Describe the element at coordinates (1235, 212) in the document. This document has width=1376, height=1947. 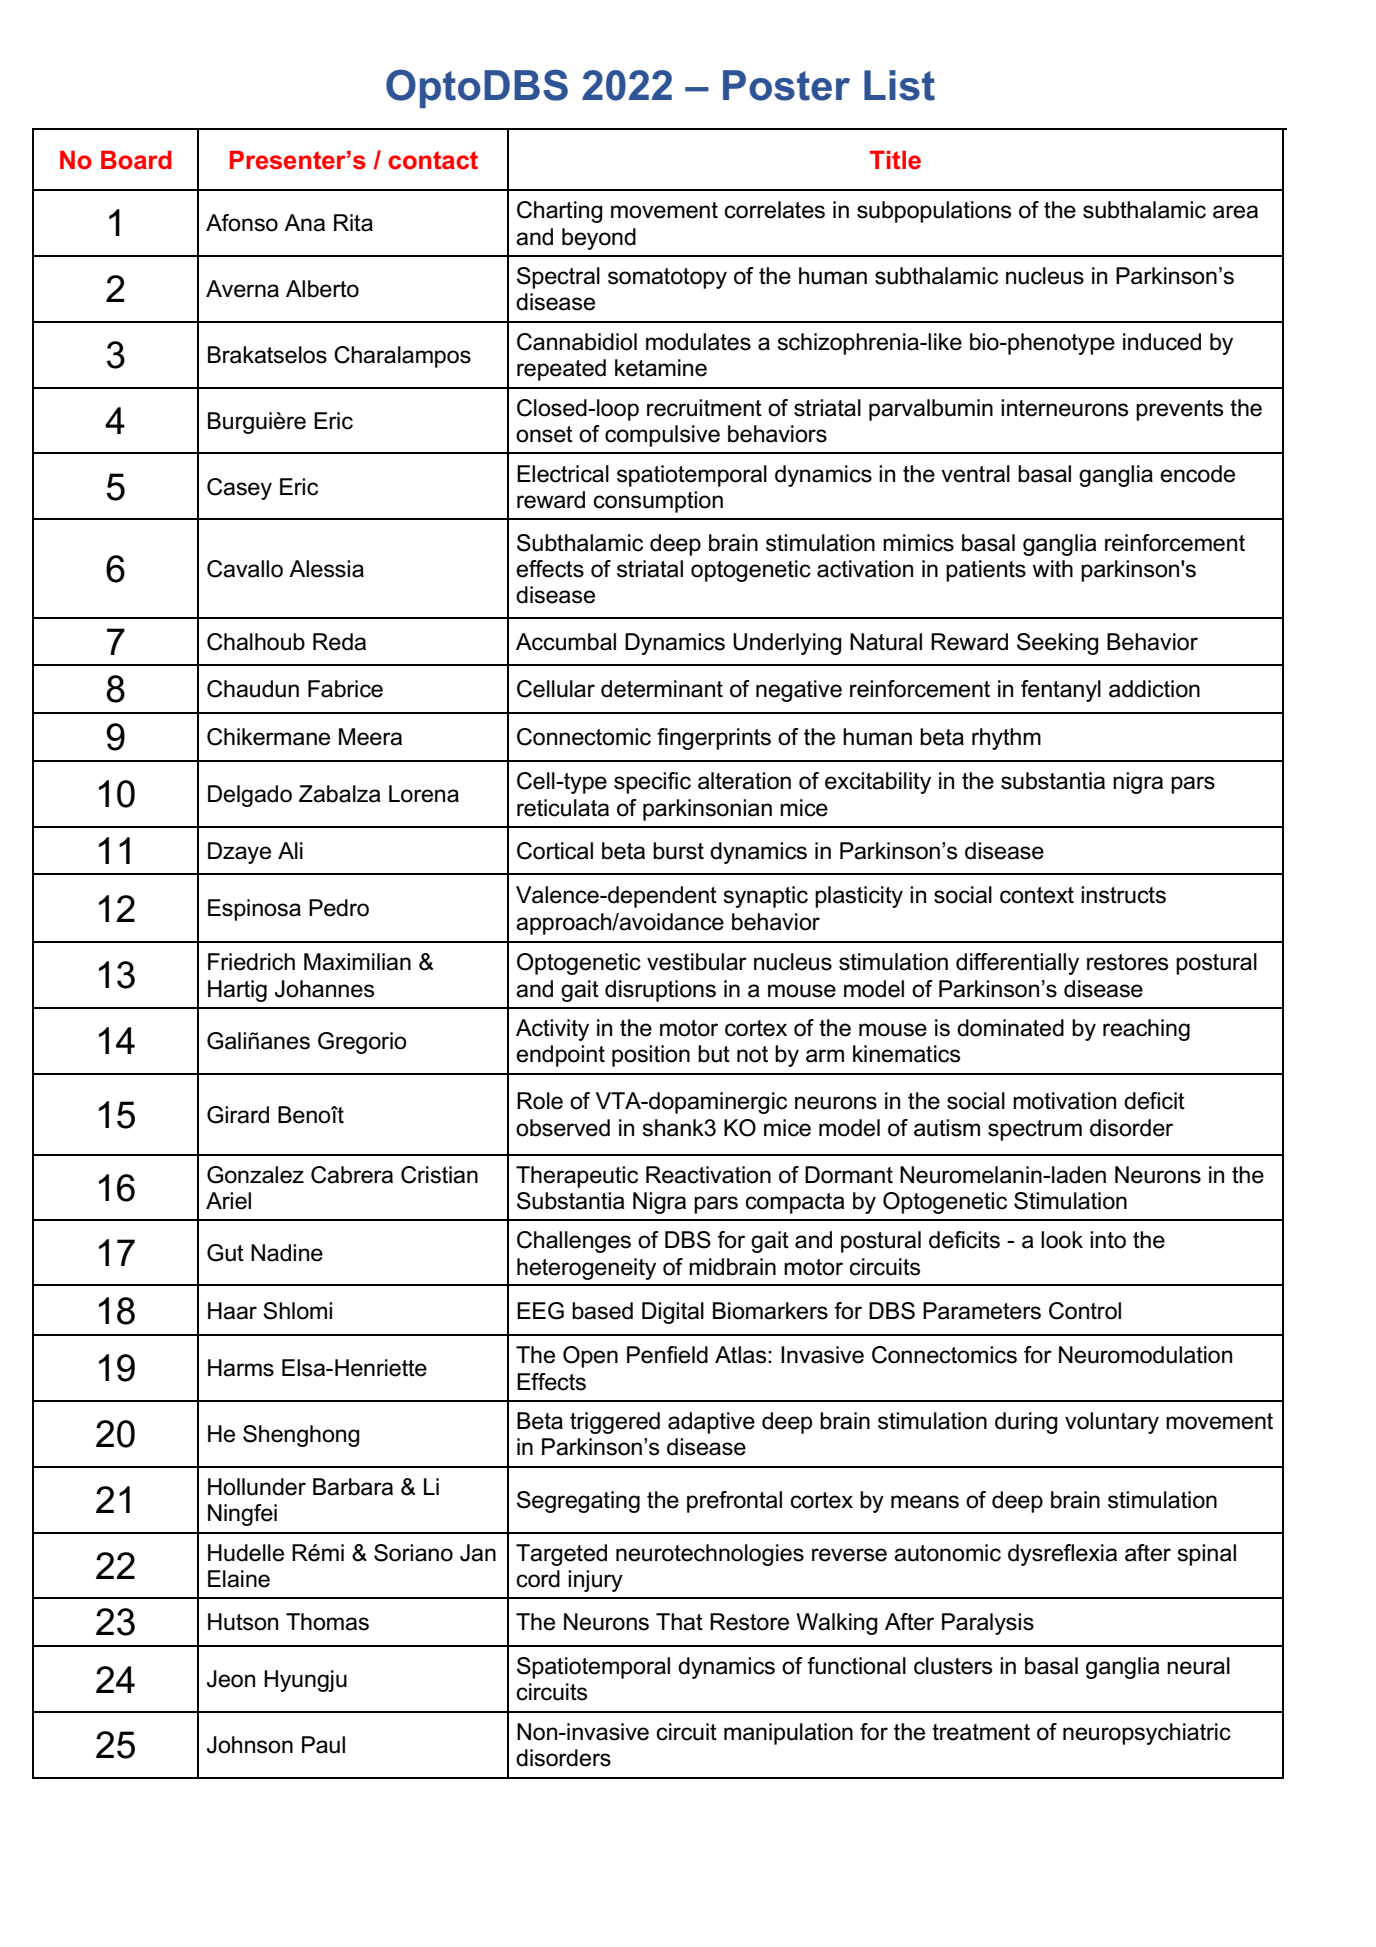
I see `area` at that location.
